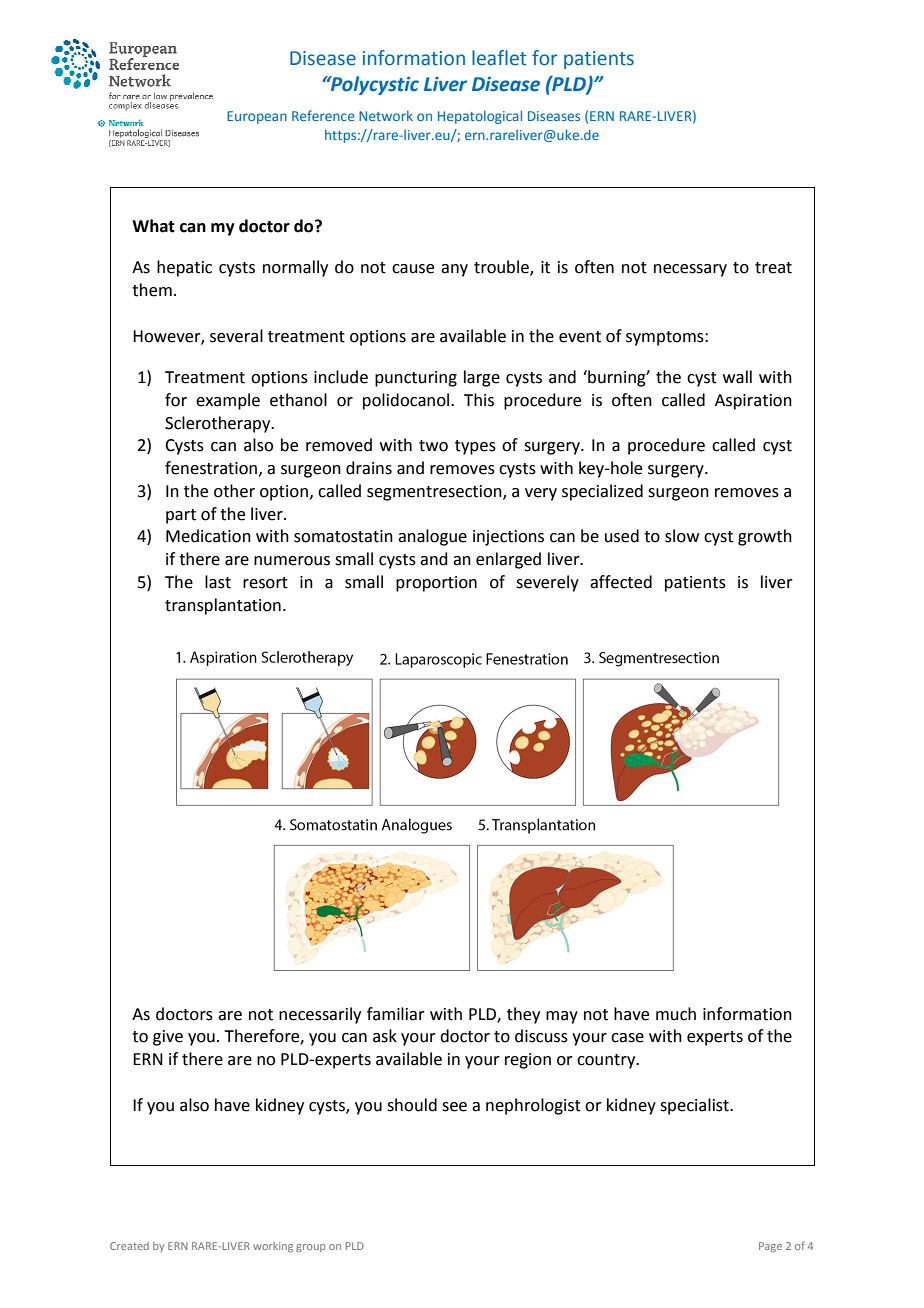 The image size is (924, 1308). I want to click on transplantation, so click(223, 606).
